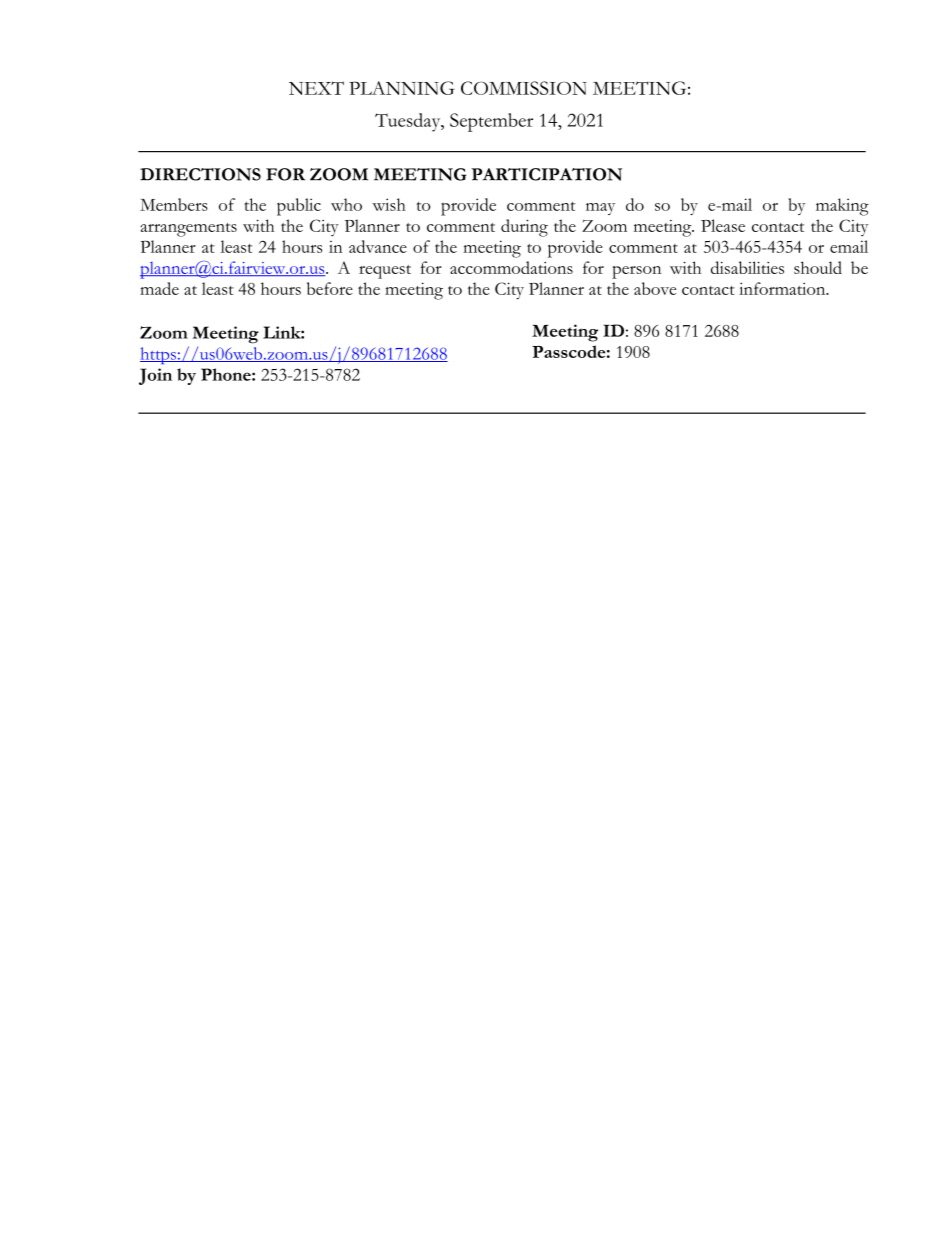 This screenshot has height=1233, width=952. I want to click on September, so click(491, 122).
